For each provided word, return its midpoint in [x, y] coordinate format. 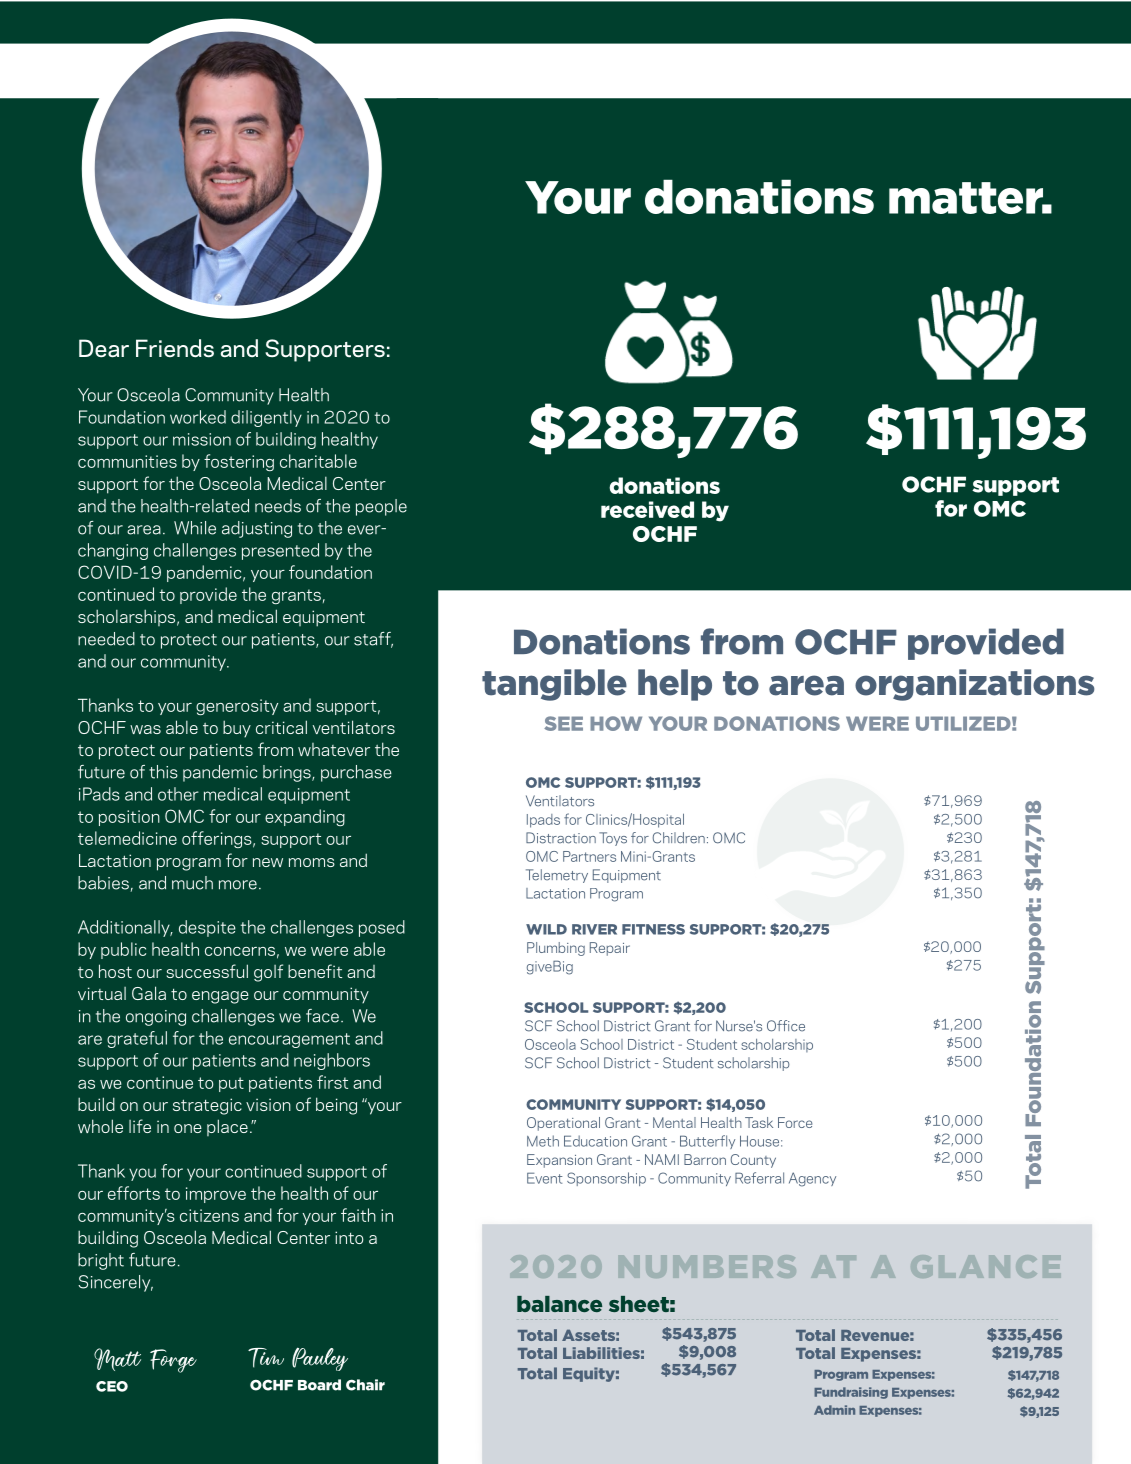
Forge [173, 1361]
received [647, 509]
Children [679, 838]
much [192, 883]
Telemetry [557, 876]
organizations [974, 685]
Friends [175, 348]
